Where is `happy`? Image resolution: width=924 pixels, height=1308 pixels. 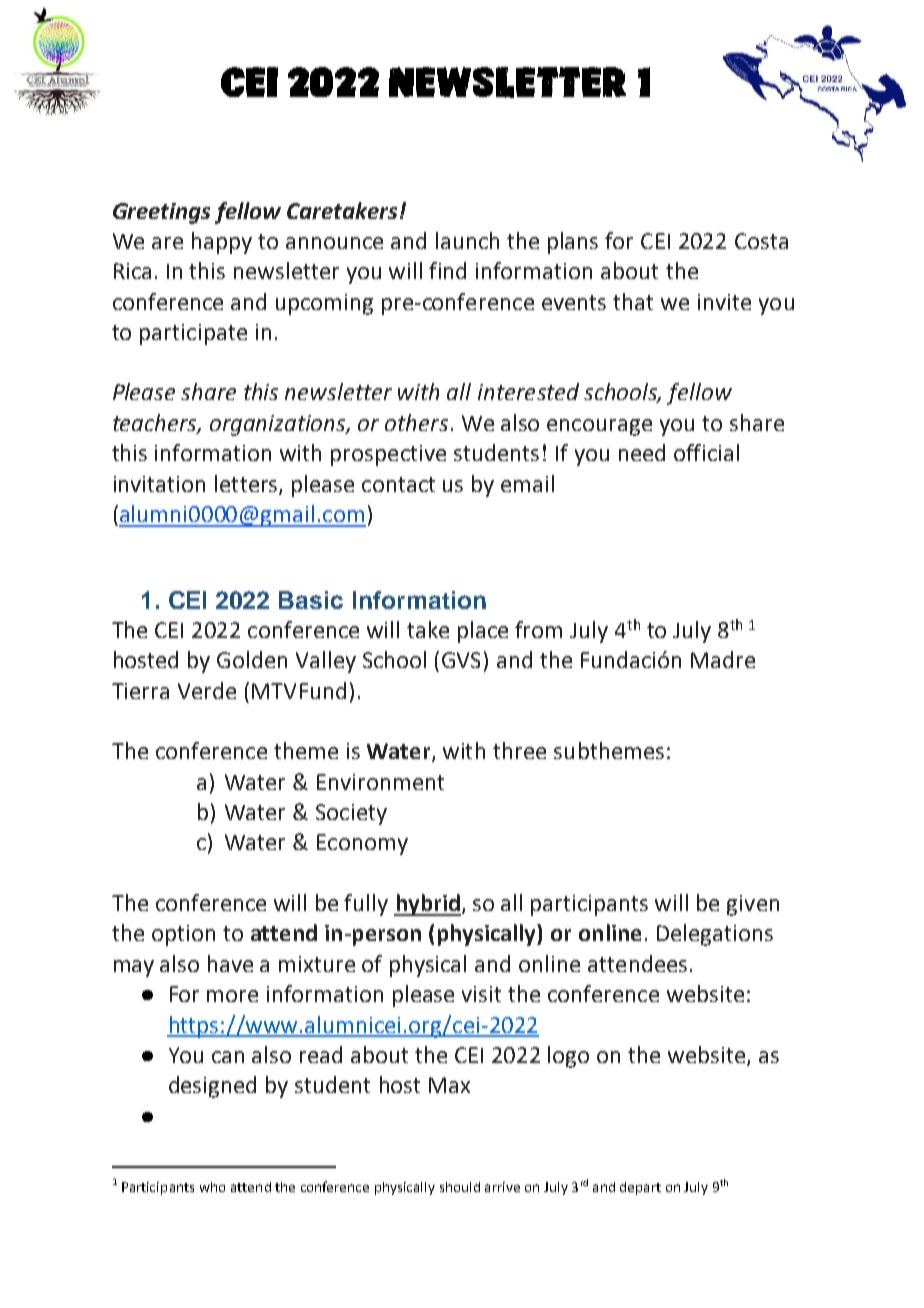 happy is located at coordinates (222, 243).
